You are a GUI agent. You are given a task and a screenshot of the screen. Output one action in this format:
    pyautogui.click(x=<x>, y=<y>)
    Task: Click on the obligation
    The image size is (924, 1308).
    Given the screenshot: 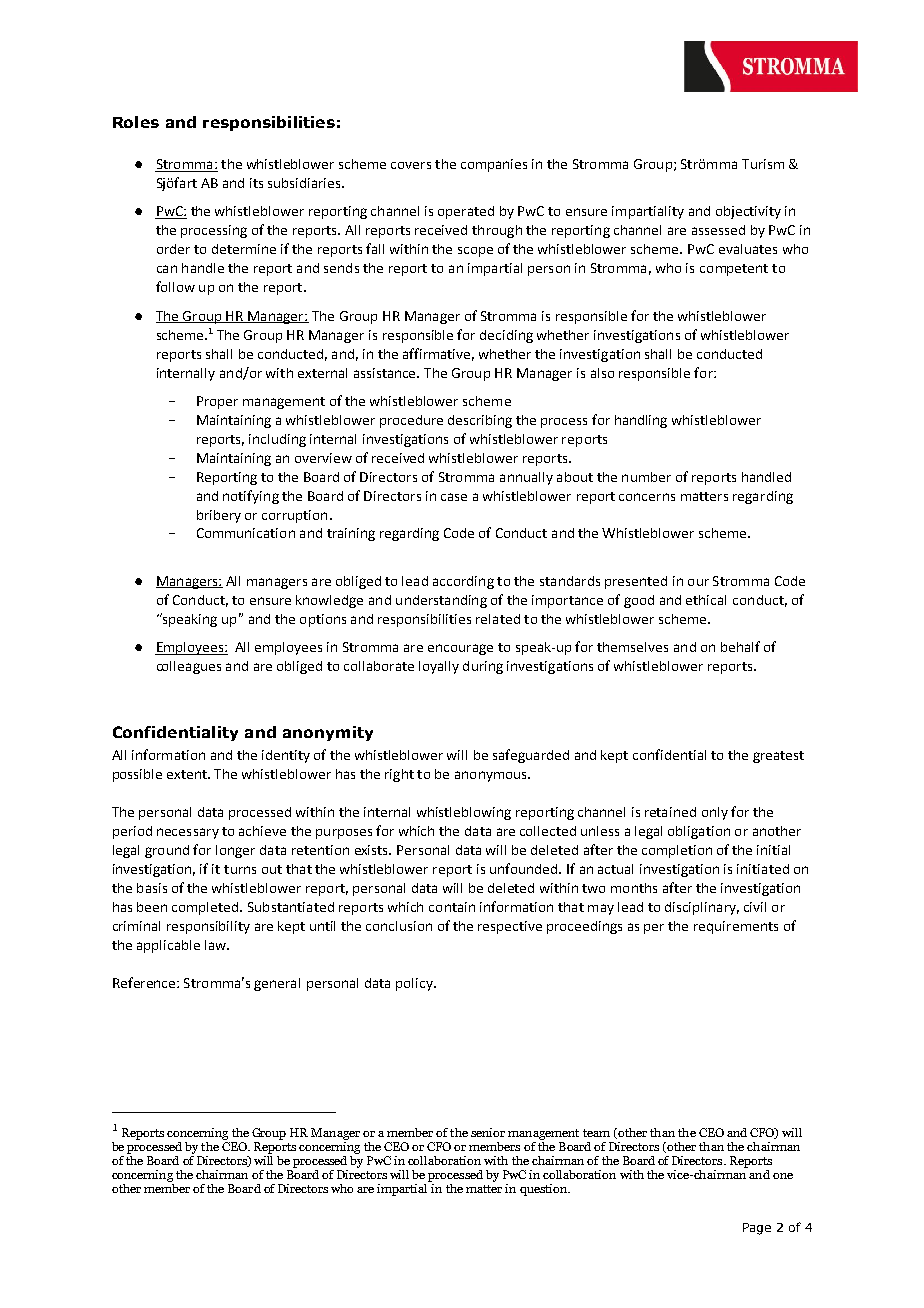 What is the action you would take?
    pyautogui.click(x=699, y=832)
